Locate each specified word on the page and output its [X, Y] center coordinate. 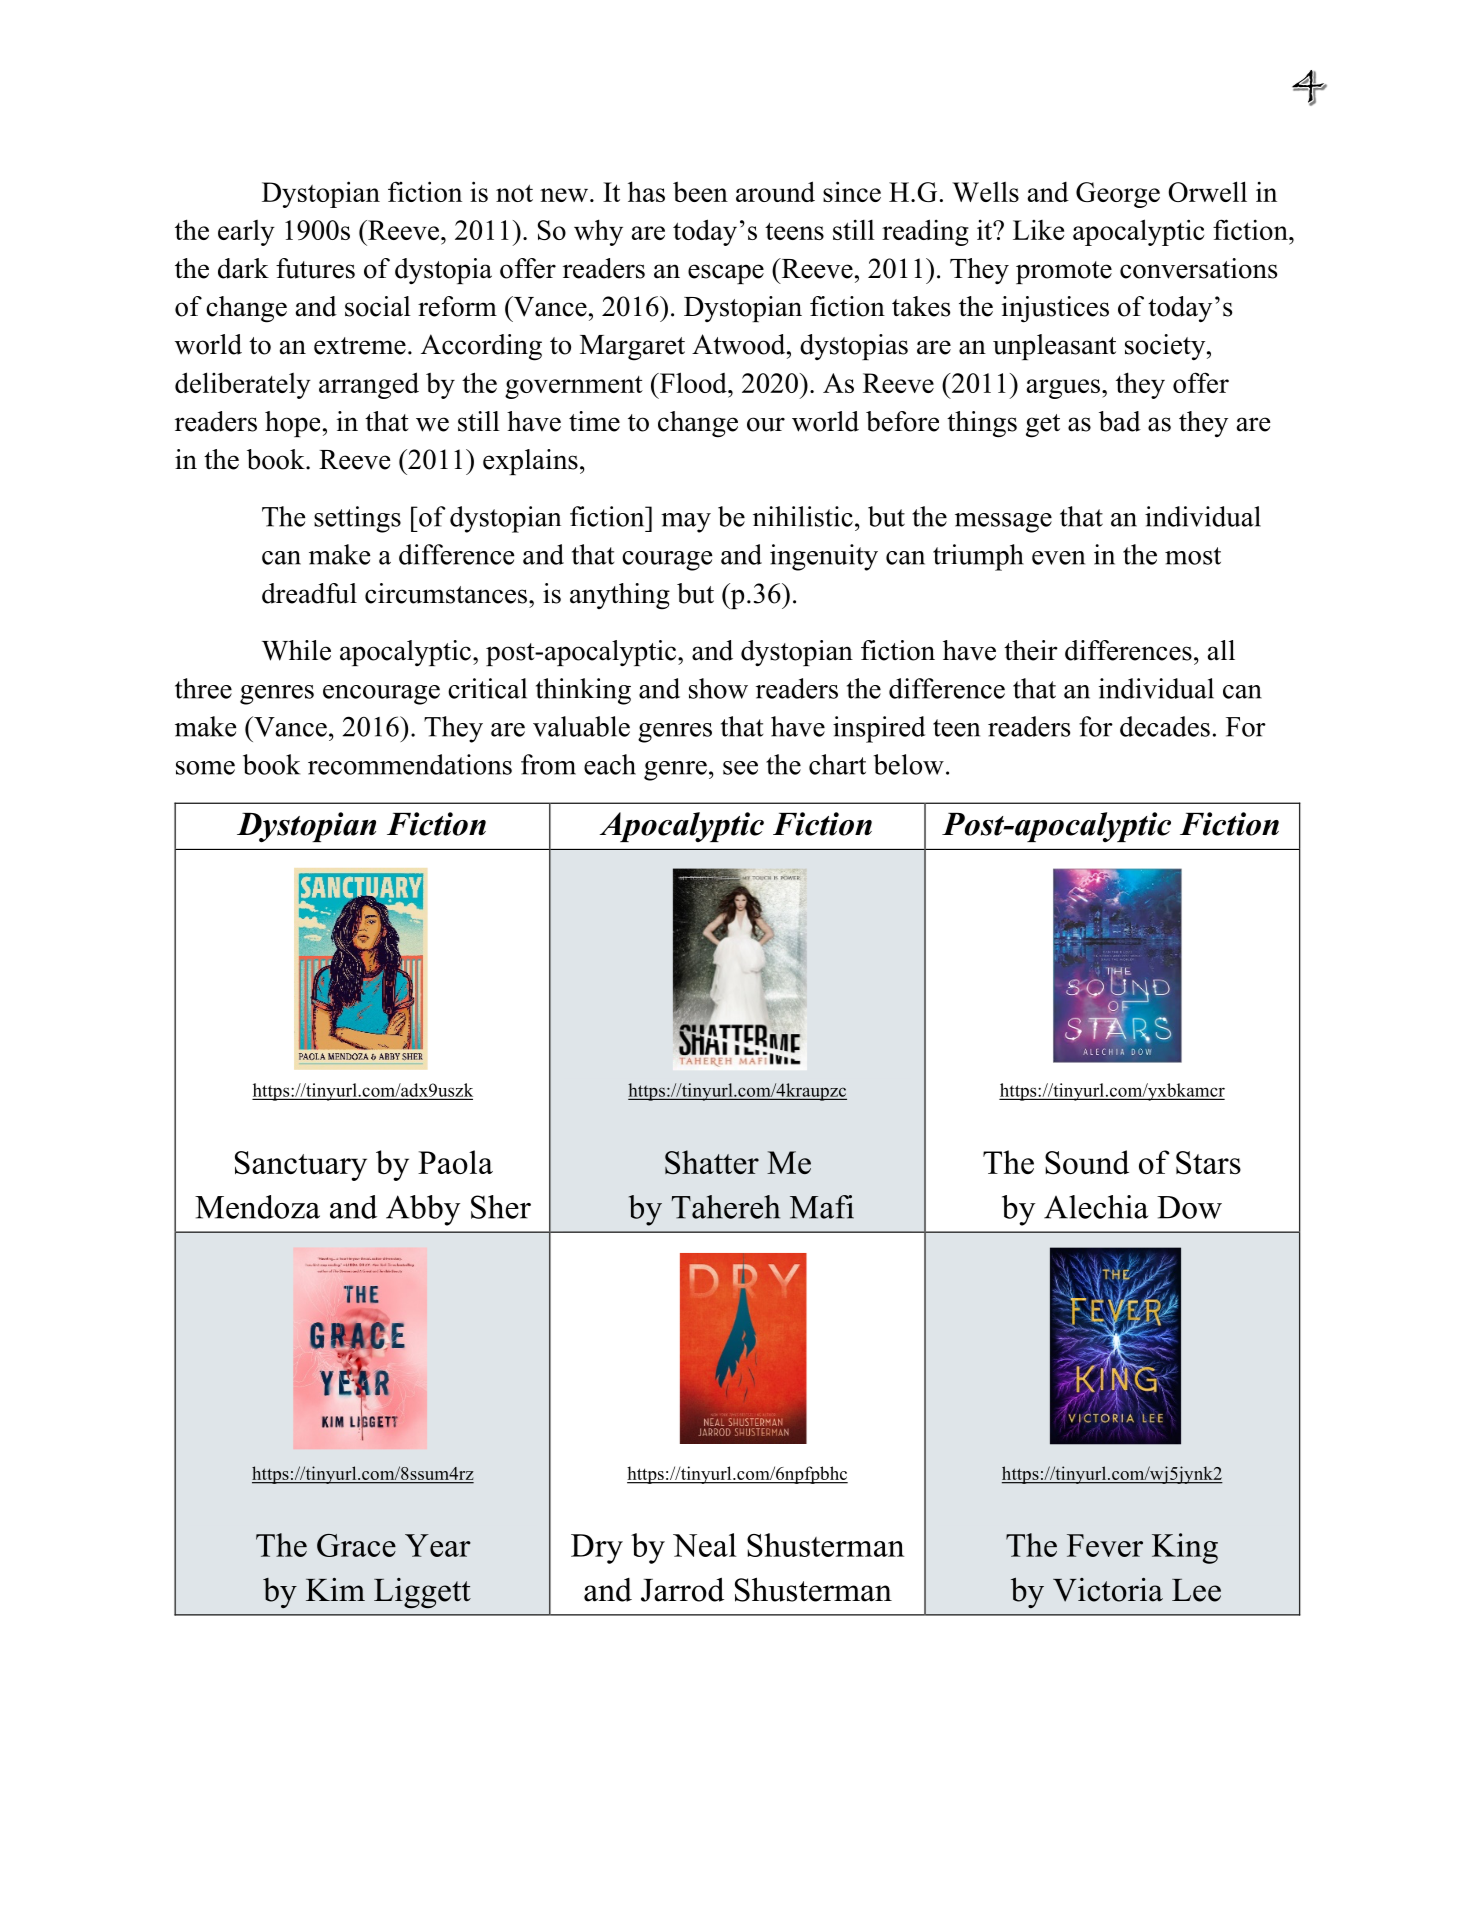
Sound [1087, 1162]
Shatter [712, 1162]
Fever [1105, 1545]
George [1118, 195]
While [296, 650]
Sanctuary [301, 1166]
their [1031, 650]
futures [315, 268]
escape [726, 274]
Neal [704, 1545]
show [718, 688]
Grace [356, 1545]
